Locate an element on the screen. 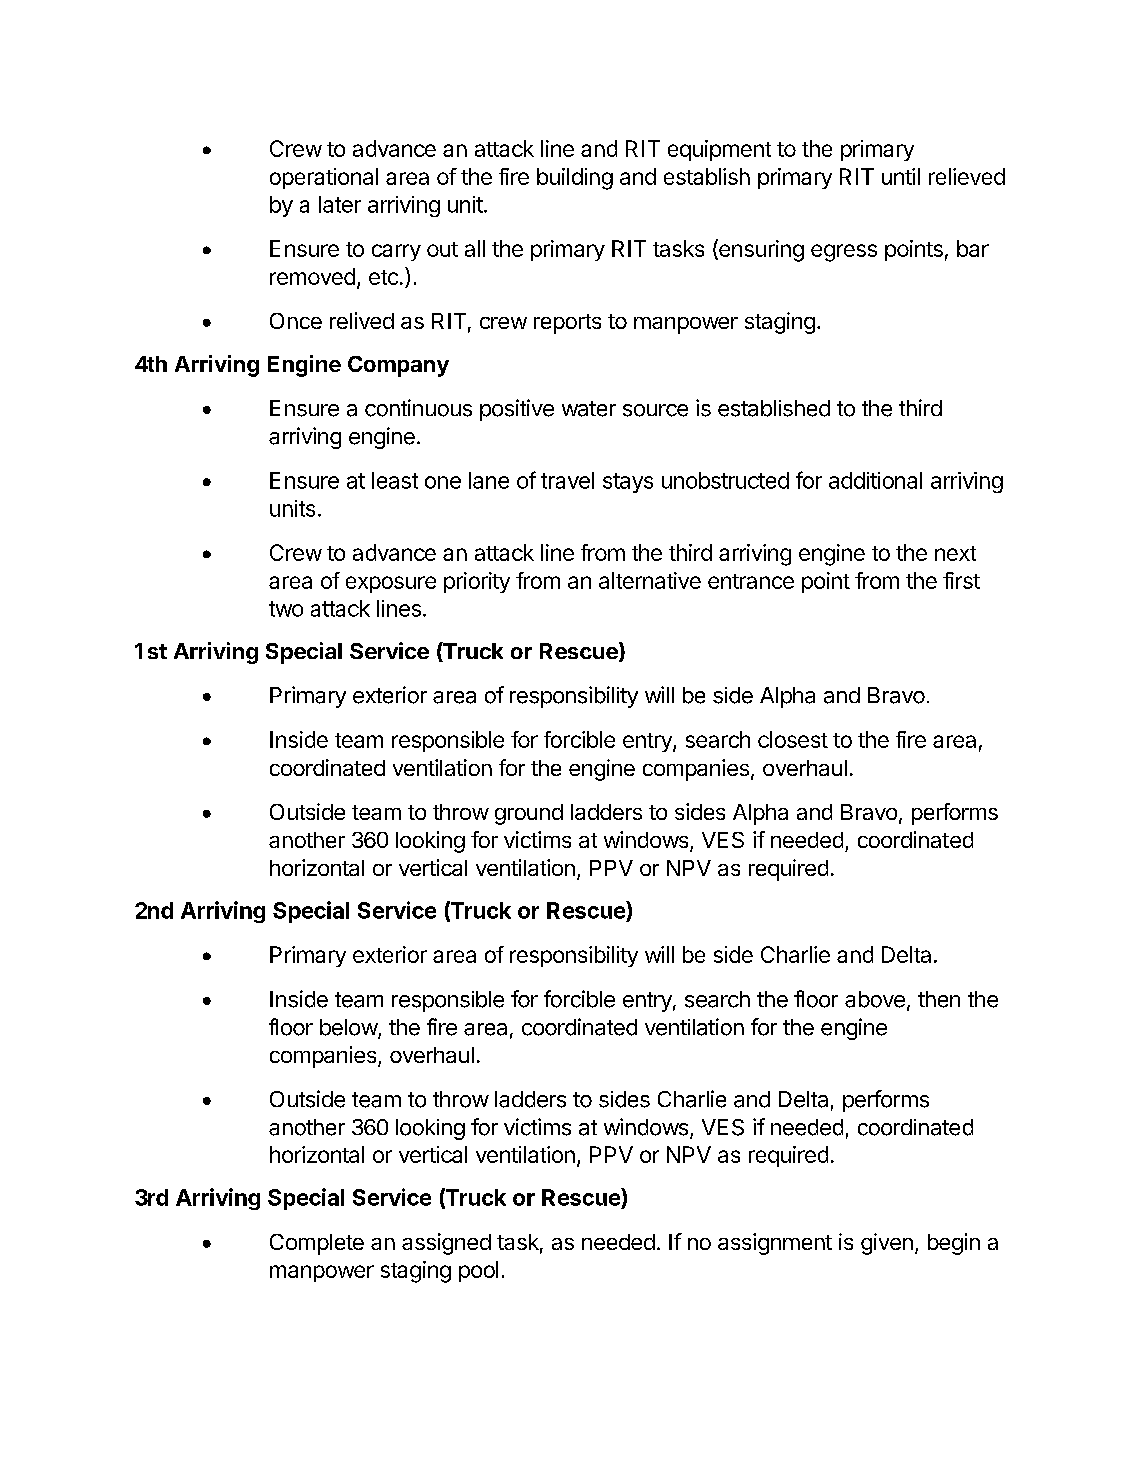 This screenshot has height=1476, width=1141. assignment is located at coordinates (775, 1244).
